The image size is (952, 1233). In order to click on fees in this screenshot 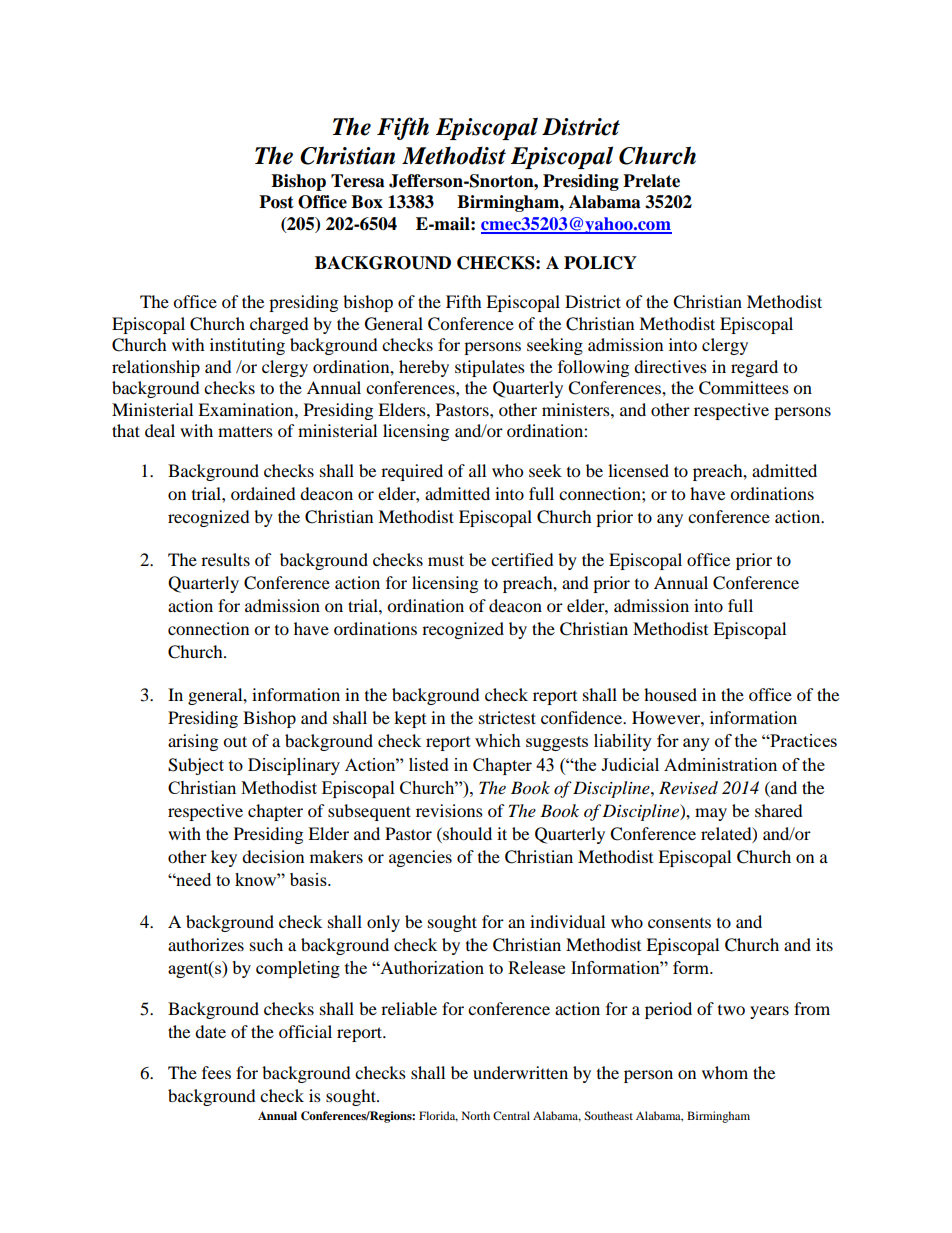, I will do `click(216, 1072)`.
